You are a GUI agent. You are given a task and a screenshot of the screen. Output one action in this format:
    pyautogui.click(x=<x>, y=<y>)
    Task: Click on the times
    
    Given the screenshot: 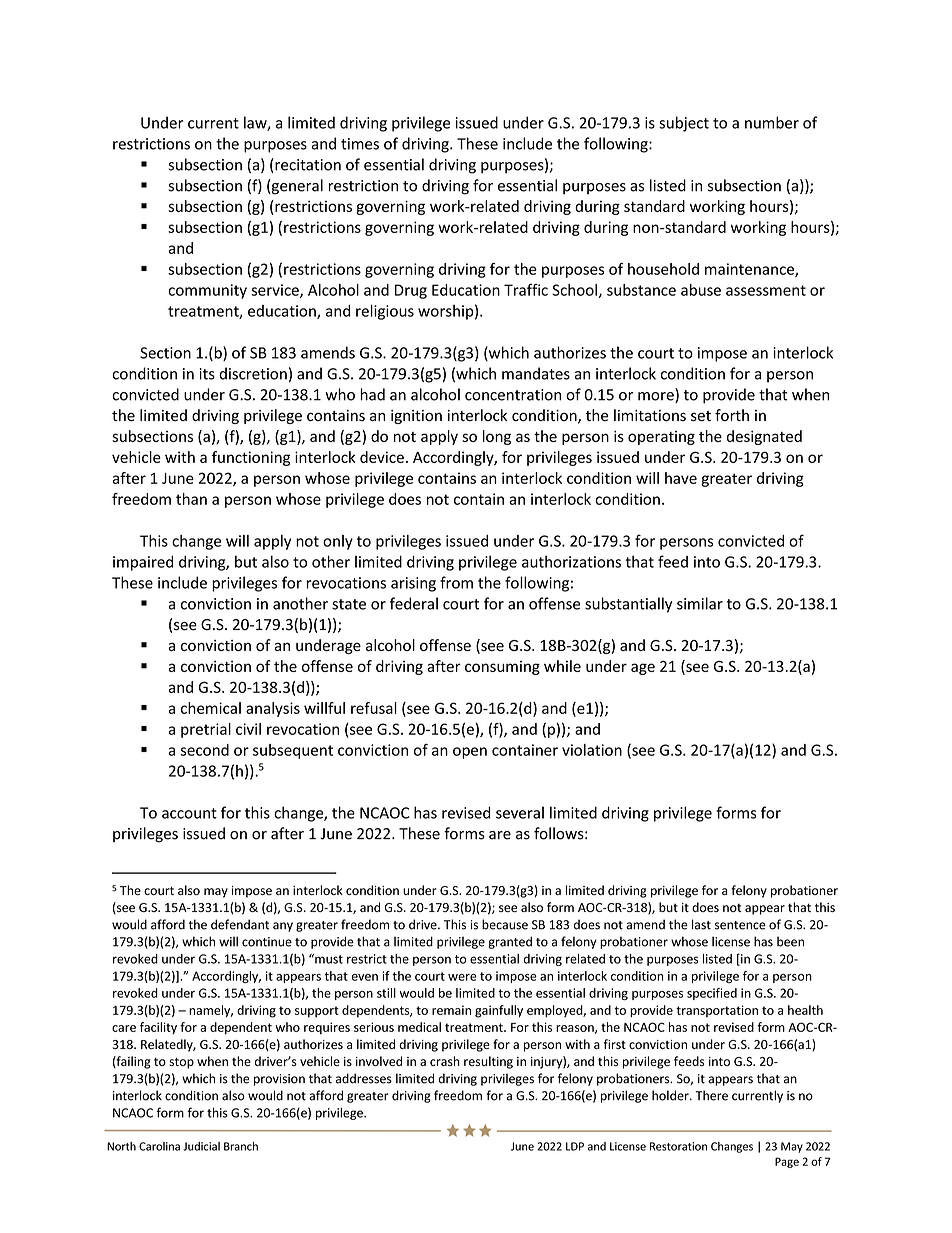 What is the action you would take?
    pyautogui.click(x=360, y=144)
